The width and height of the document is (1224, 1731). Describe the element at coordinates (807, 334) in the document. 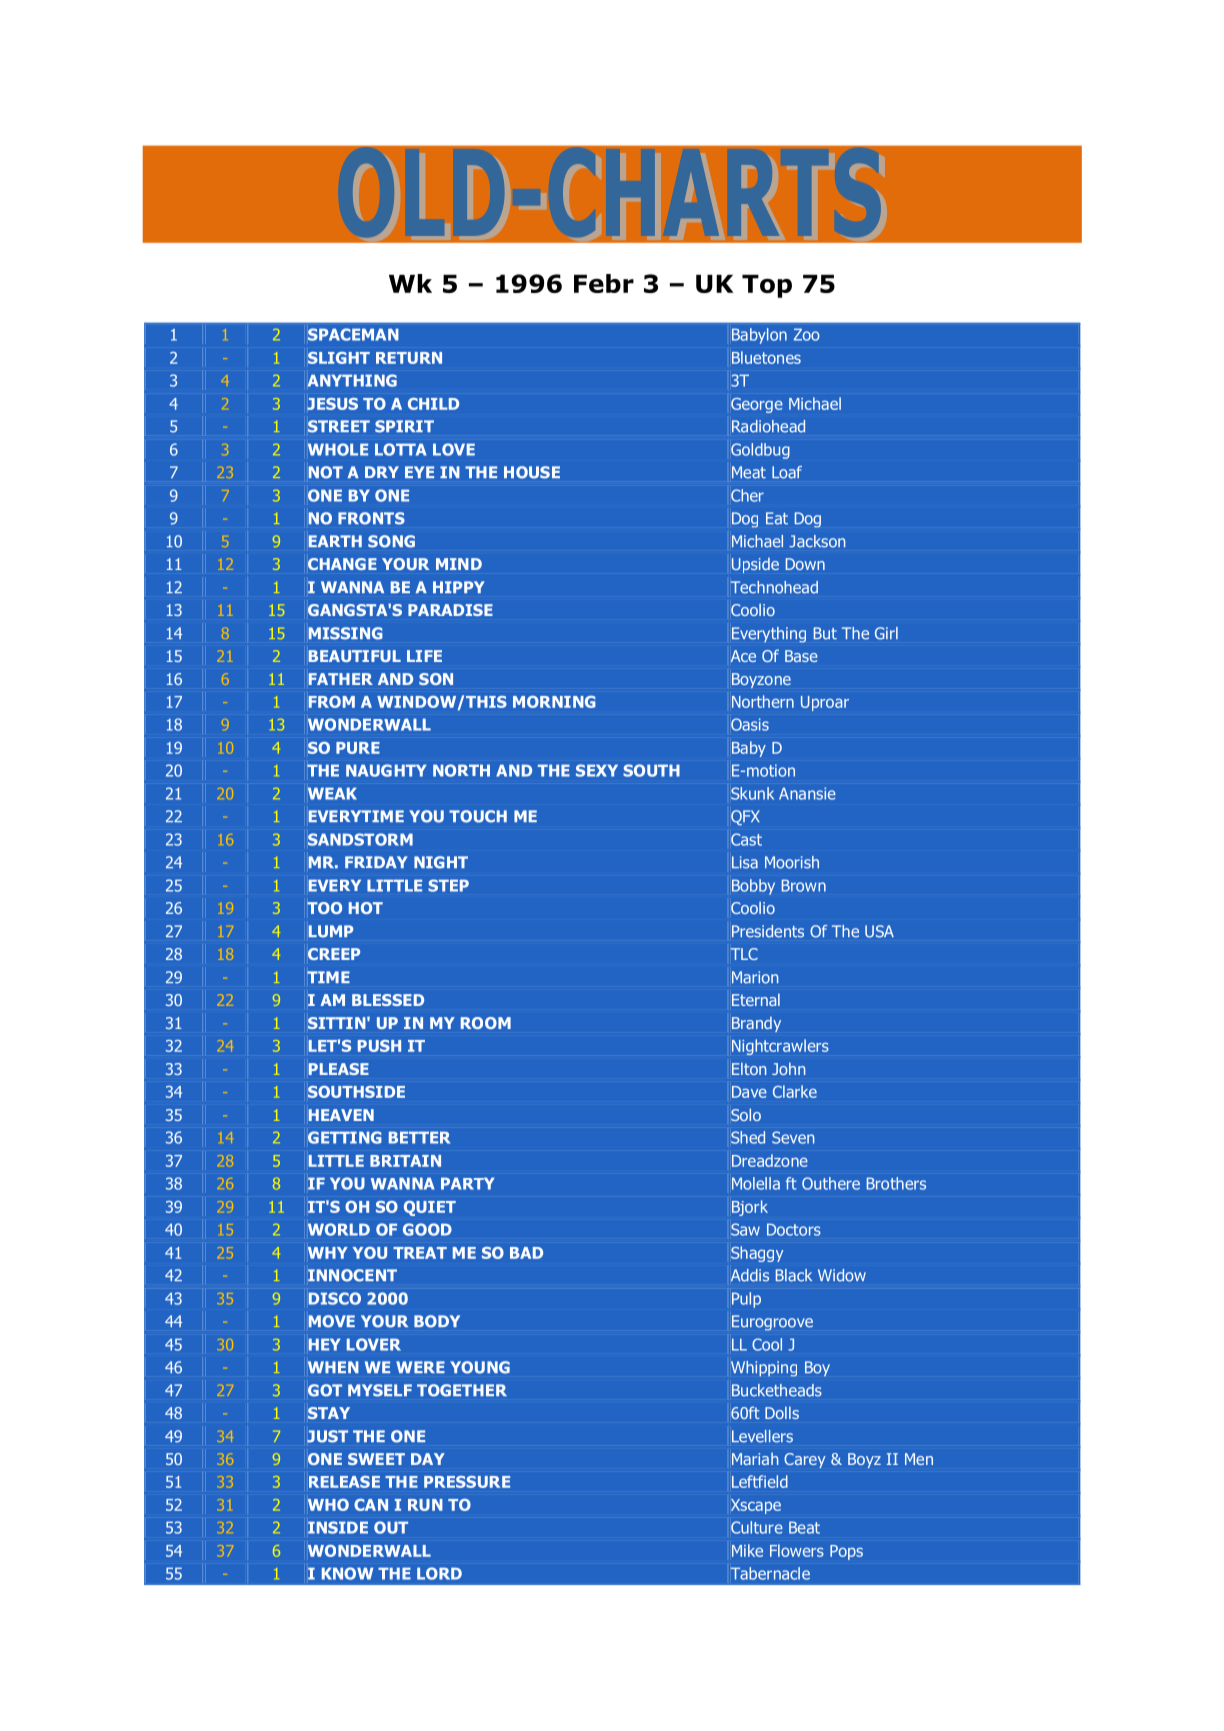

I see `Zoo` at that location.
